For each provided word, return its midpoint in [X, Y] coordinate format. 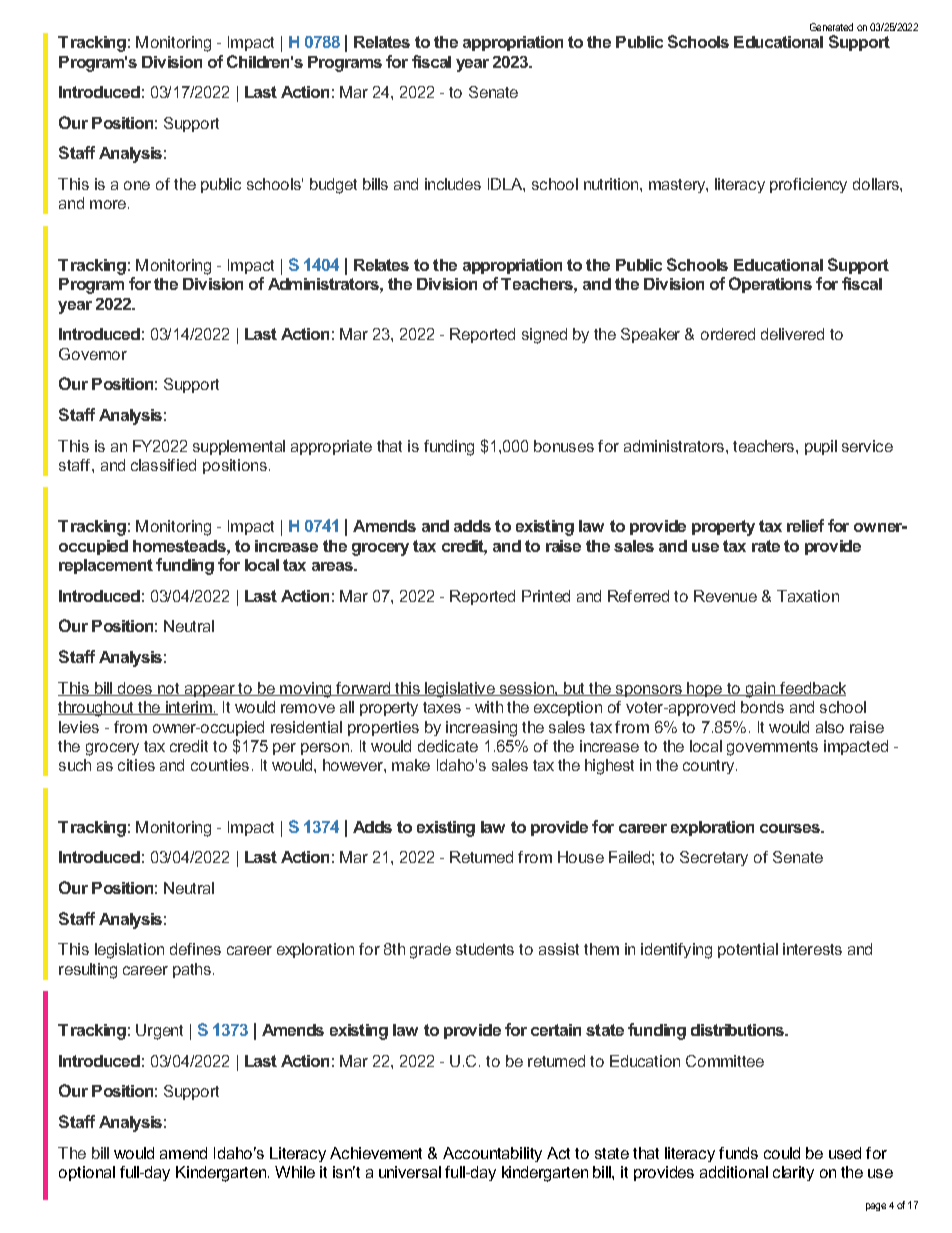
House [581, 857]
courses [791, 828]
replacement [106, 566]
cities [136, 765]
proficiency [808, 185]
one [137, 185]
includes [453, 184]
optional [87, 1173]
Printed [546, 596]
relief [805, 525]
